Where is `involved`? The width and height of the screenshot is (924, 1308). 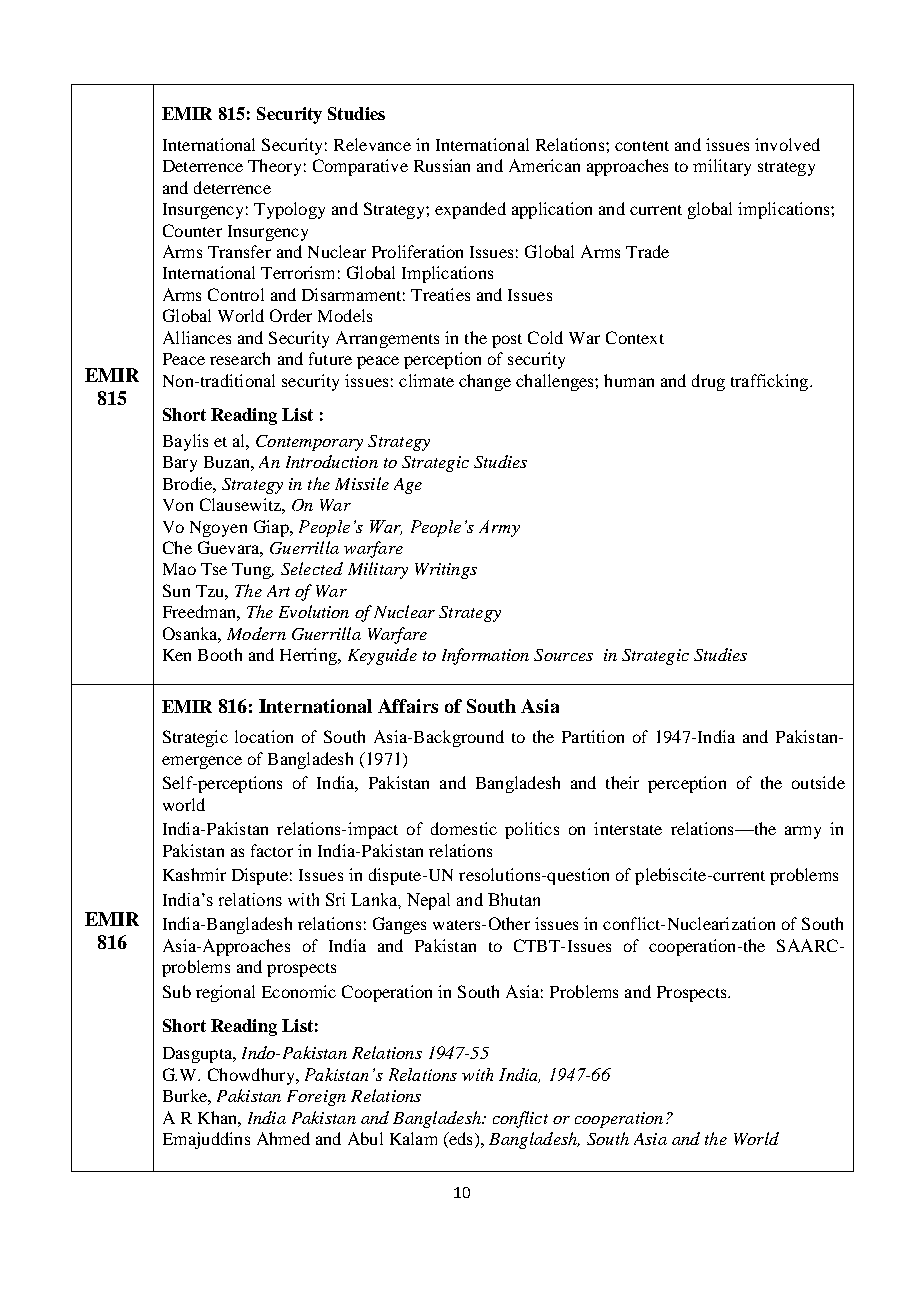
involved is located at coordinates (787, 144).
